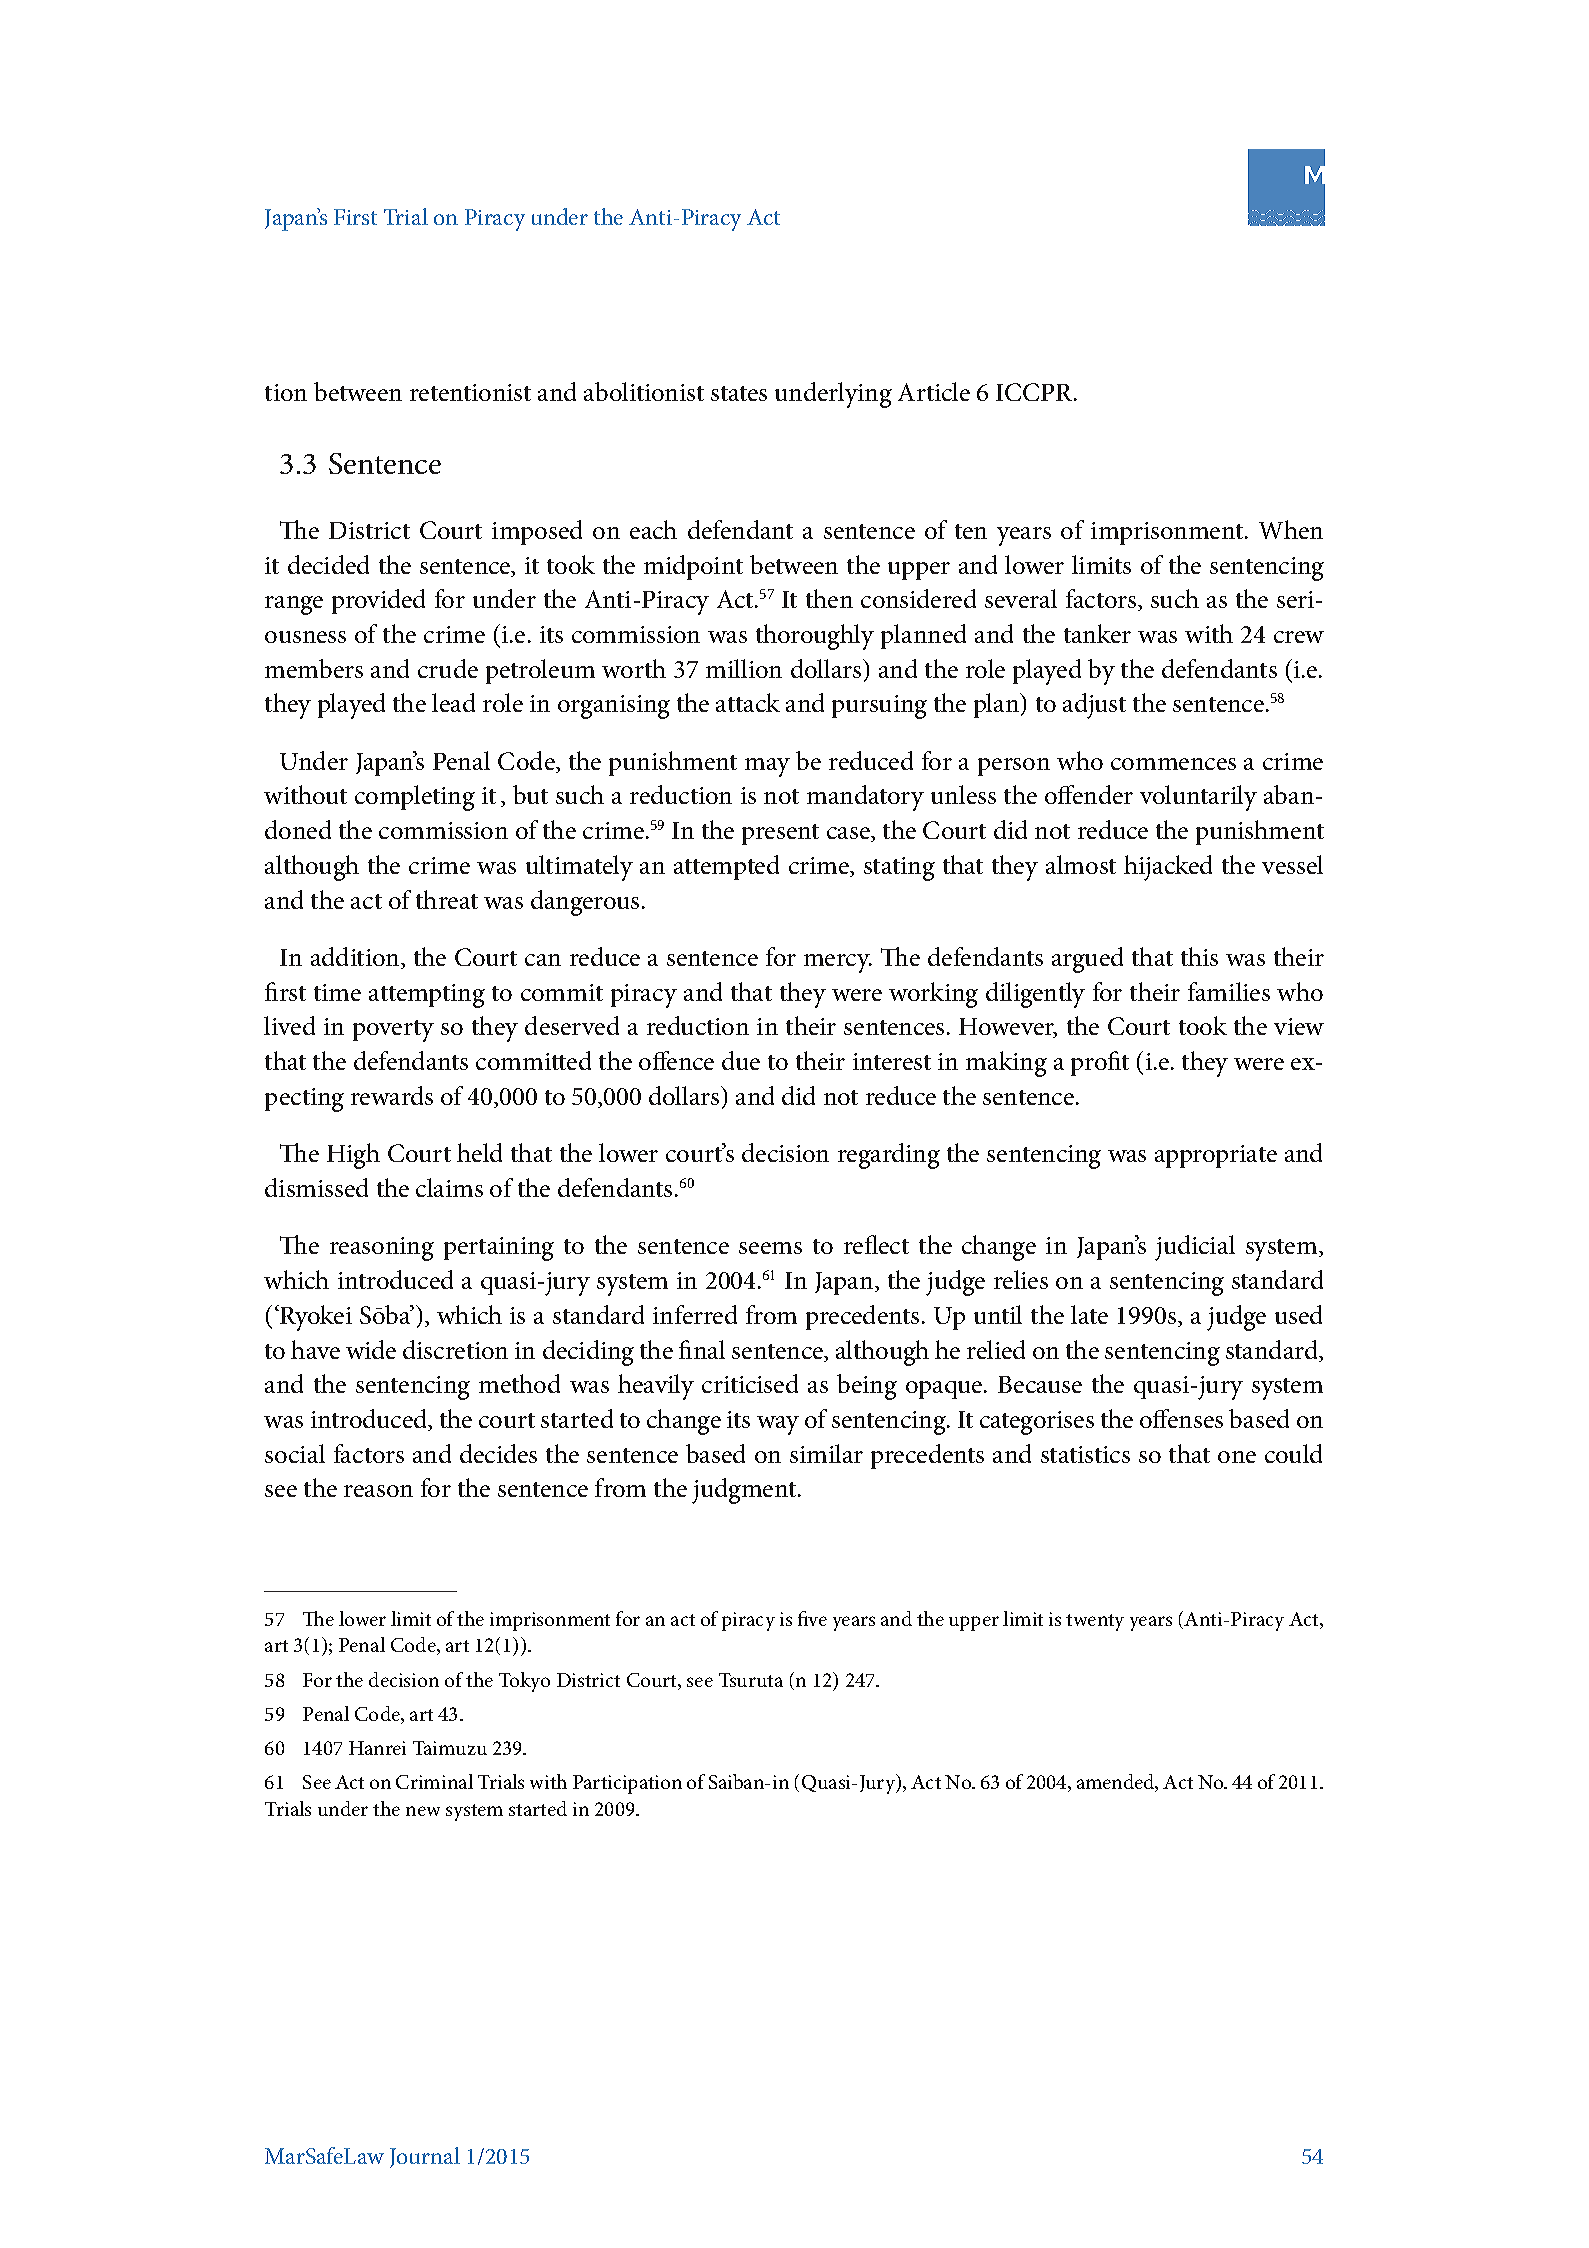 This screenshot has width=1589, height=2248. What do you see at coordinates (1291, 529) in the screenshot?
I see `When` at bounding box center [1291, 529].
